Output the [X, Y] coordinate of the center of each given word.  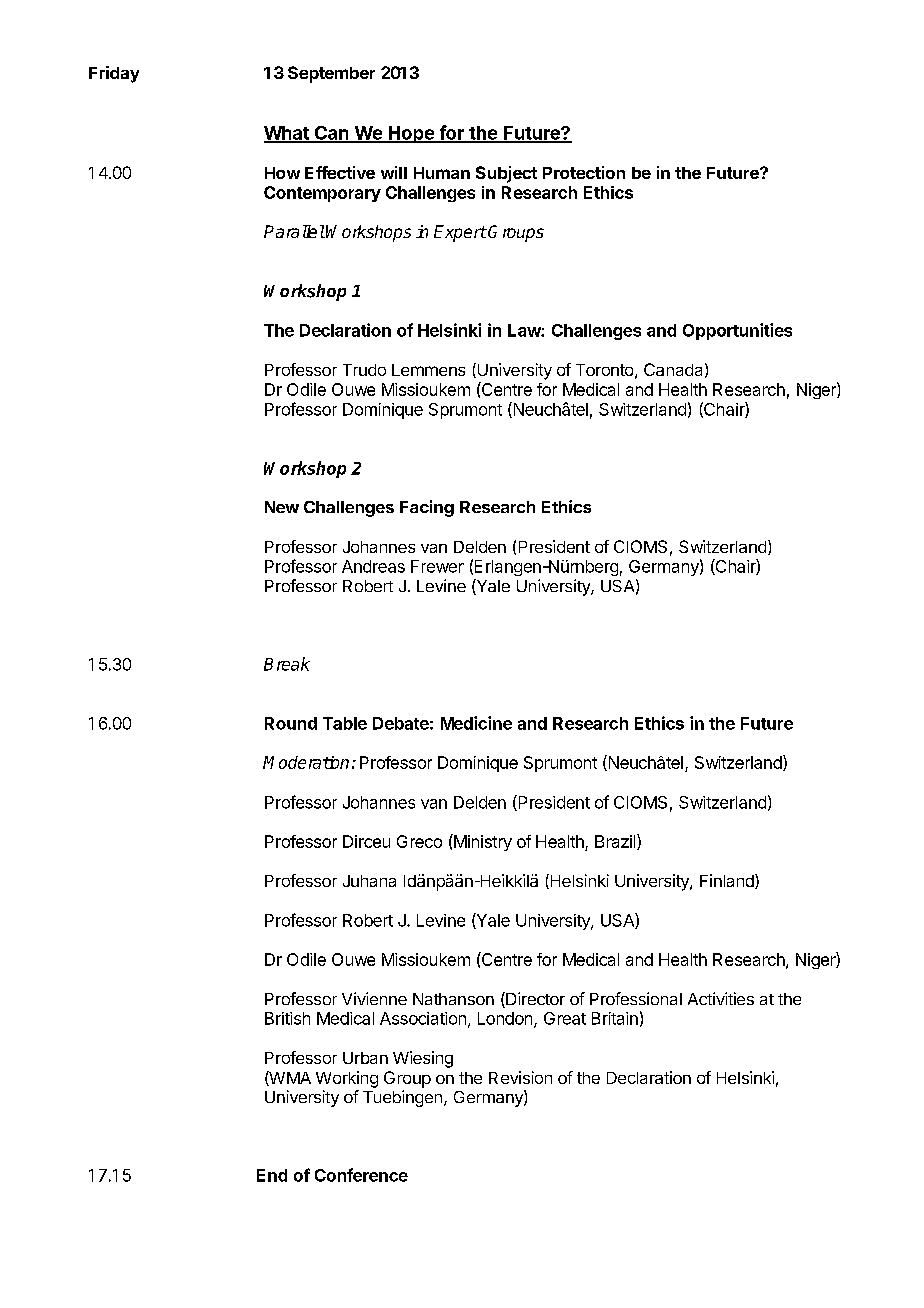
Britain [615, 1018]
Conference [361, 1175]
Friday [114, 74]
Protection [584, 172]
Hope [411, 134]
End [272, 1175]
